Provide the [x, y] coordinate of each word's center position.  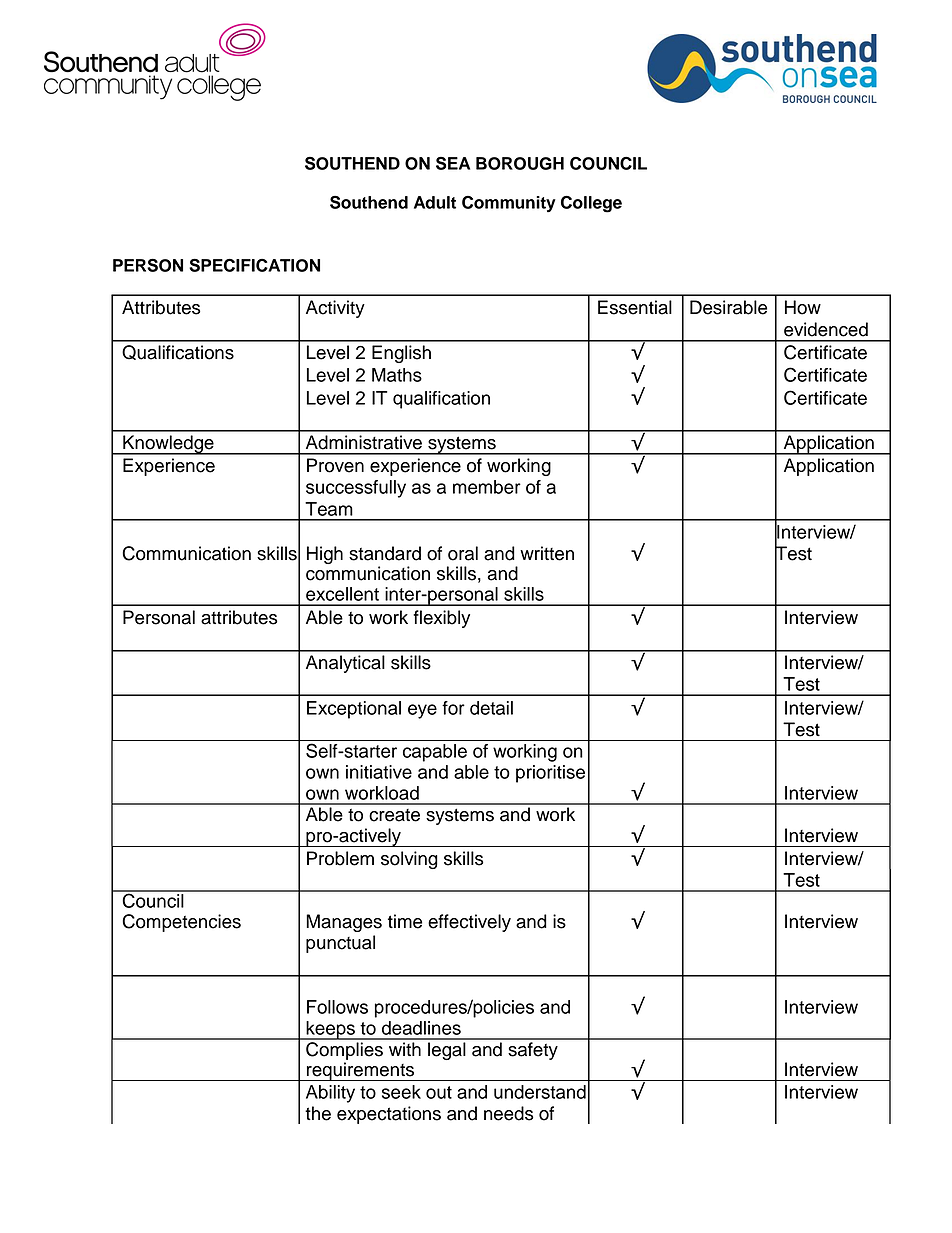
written [547, 553]
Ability [330, 1094]
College [591, 204]
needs [509, 1113]
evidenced [826, 329]
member [487, 487]
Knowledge [168, 445]
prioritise [550, 774]
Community [509, 204]
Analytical [345, 664]
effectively [469, 923]
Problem [340, 858]
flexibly [441, 619]
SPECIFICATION [254, 265]
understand [540, 1092]
